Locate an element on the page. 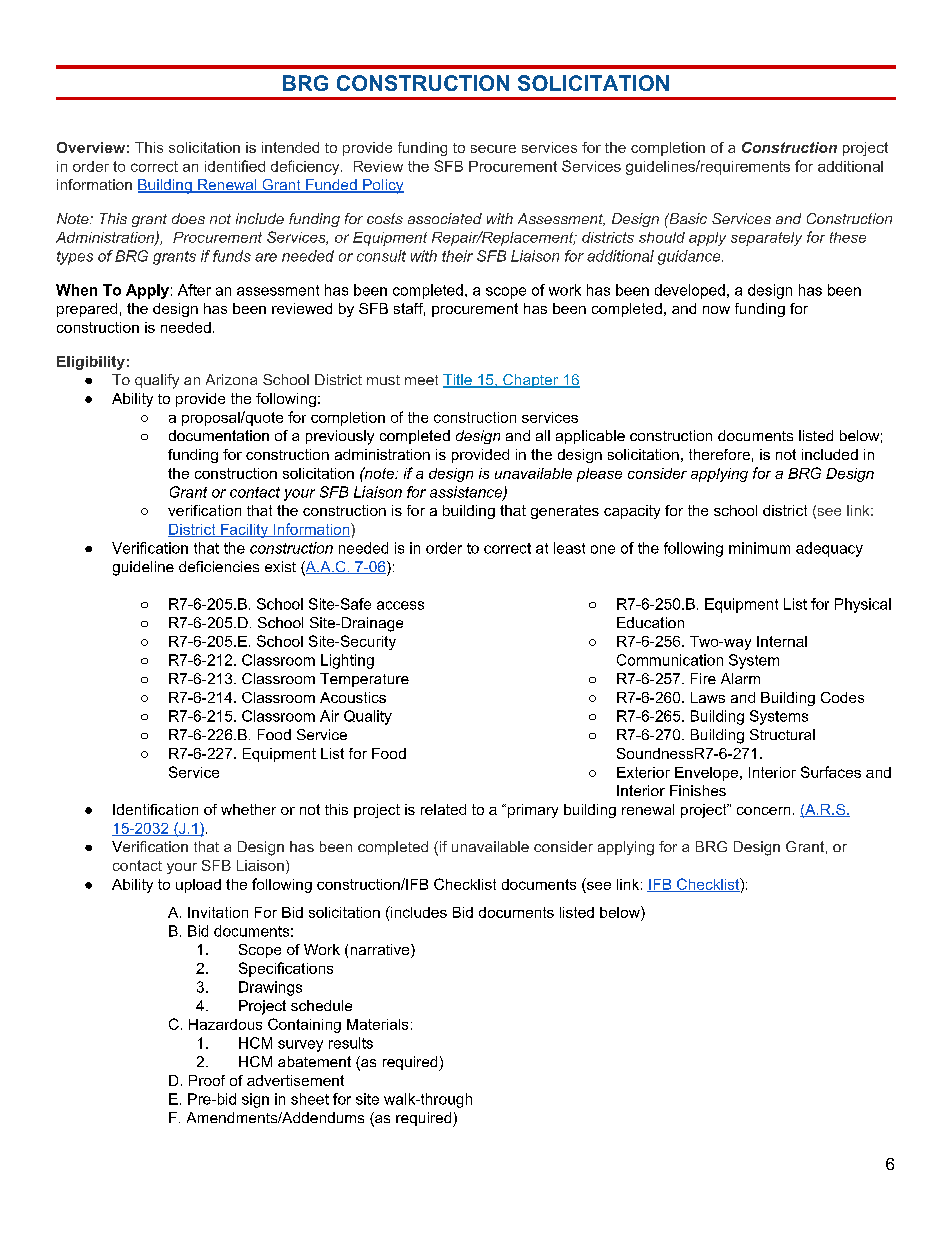 This page has width=952, height=1233. identified is located at coordinates (235, 166).
